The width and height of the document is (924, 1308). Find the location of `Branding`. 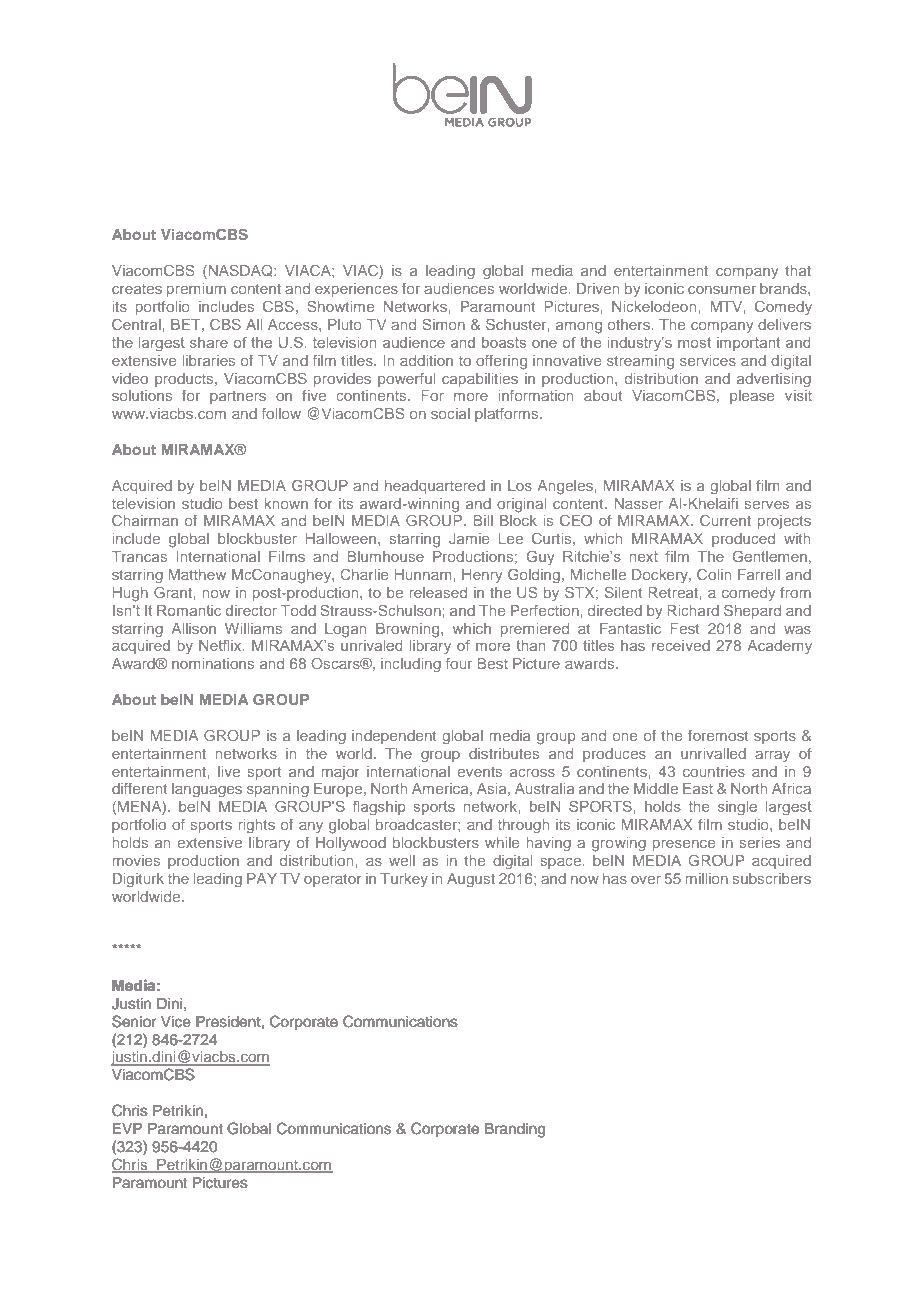

Branding is located at coordinates (515, 1130).
